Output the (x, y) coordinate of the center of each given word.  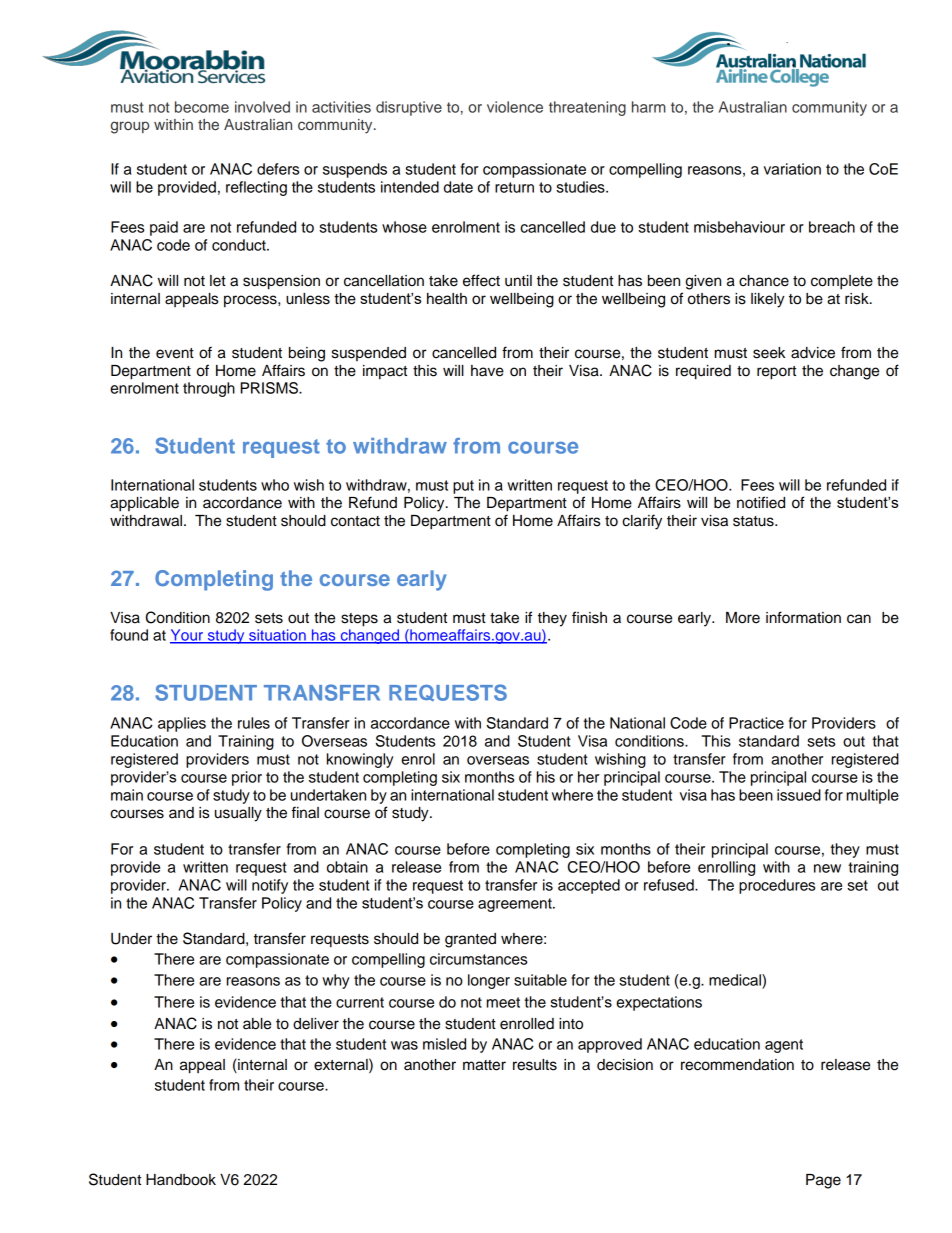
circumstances (478, 959)
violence (515, 107)
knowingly (360, 760)
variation (792, 169)
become (202, 107)
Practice (756, 723)
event (175, 353)
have (487, 371)
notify (270, 886)
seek (769, 353)
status (754, 521)
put (463, 487)
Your (188, 636)
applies (182, 724)
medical (736, 980)
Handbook (181, 1180)
